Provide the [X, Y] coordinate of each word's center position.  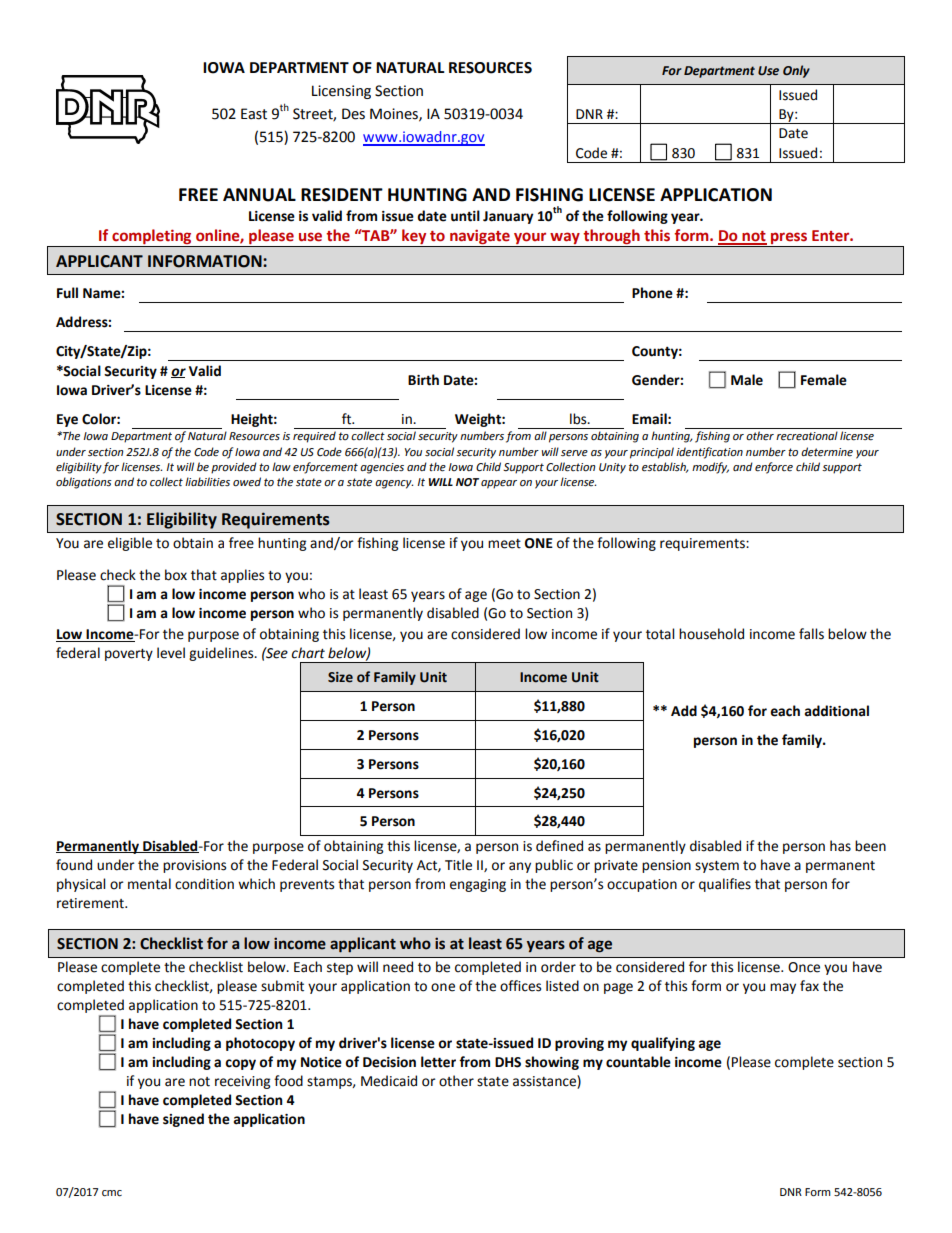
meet [504, 544]
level [171, 653]
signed [183, 1120]
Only [796, 71]
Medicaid [389, 1081]
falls [811, 634]
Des [353, 114]
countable [638, 1062]
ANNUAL [259, 195]
